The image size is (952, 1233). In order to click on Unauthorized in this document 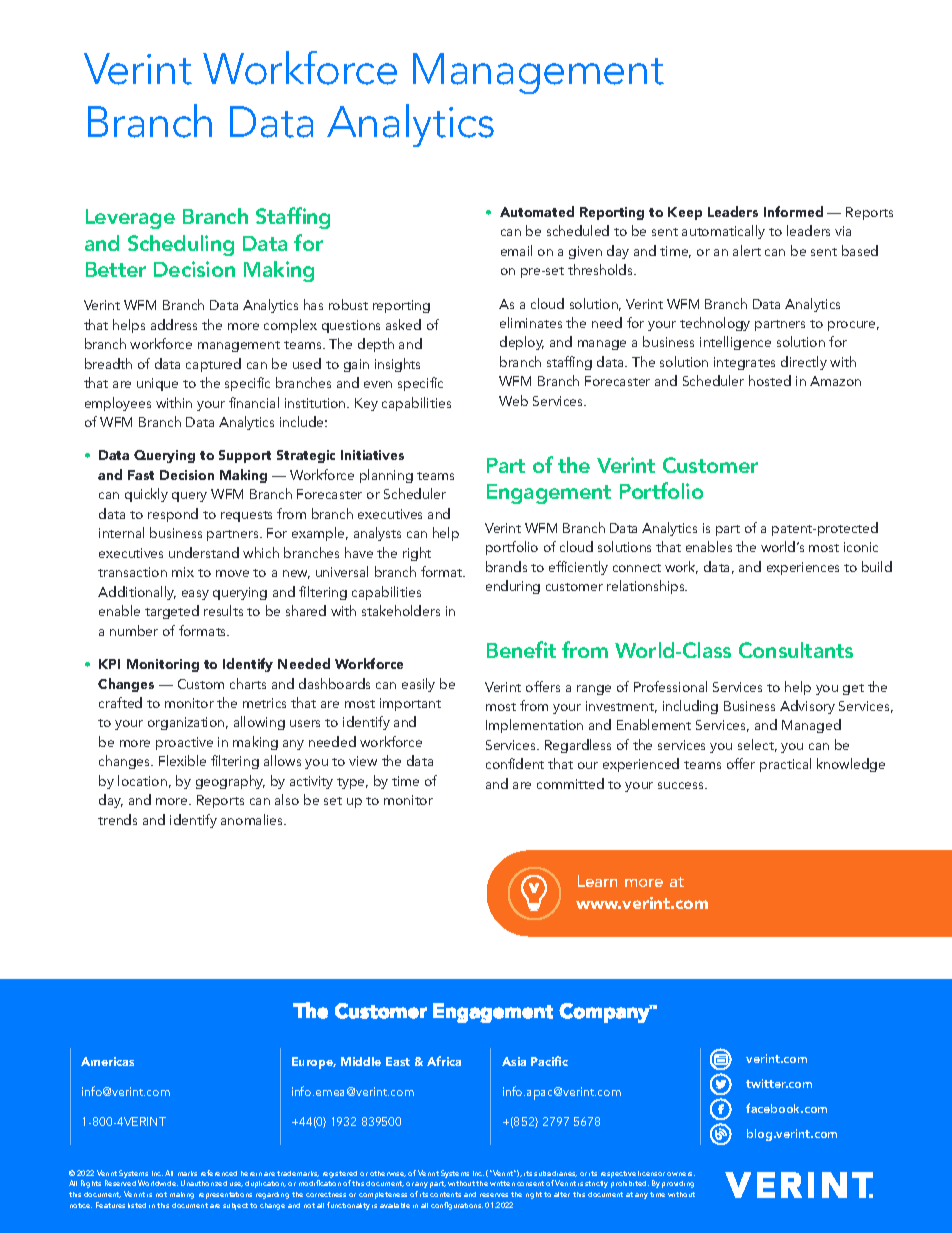, I will do `click(204, 1183)`.
